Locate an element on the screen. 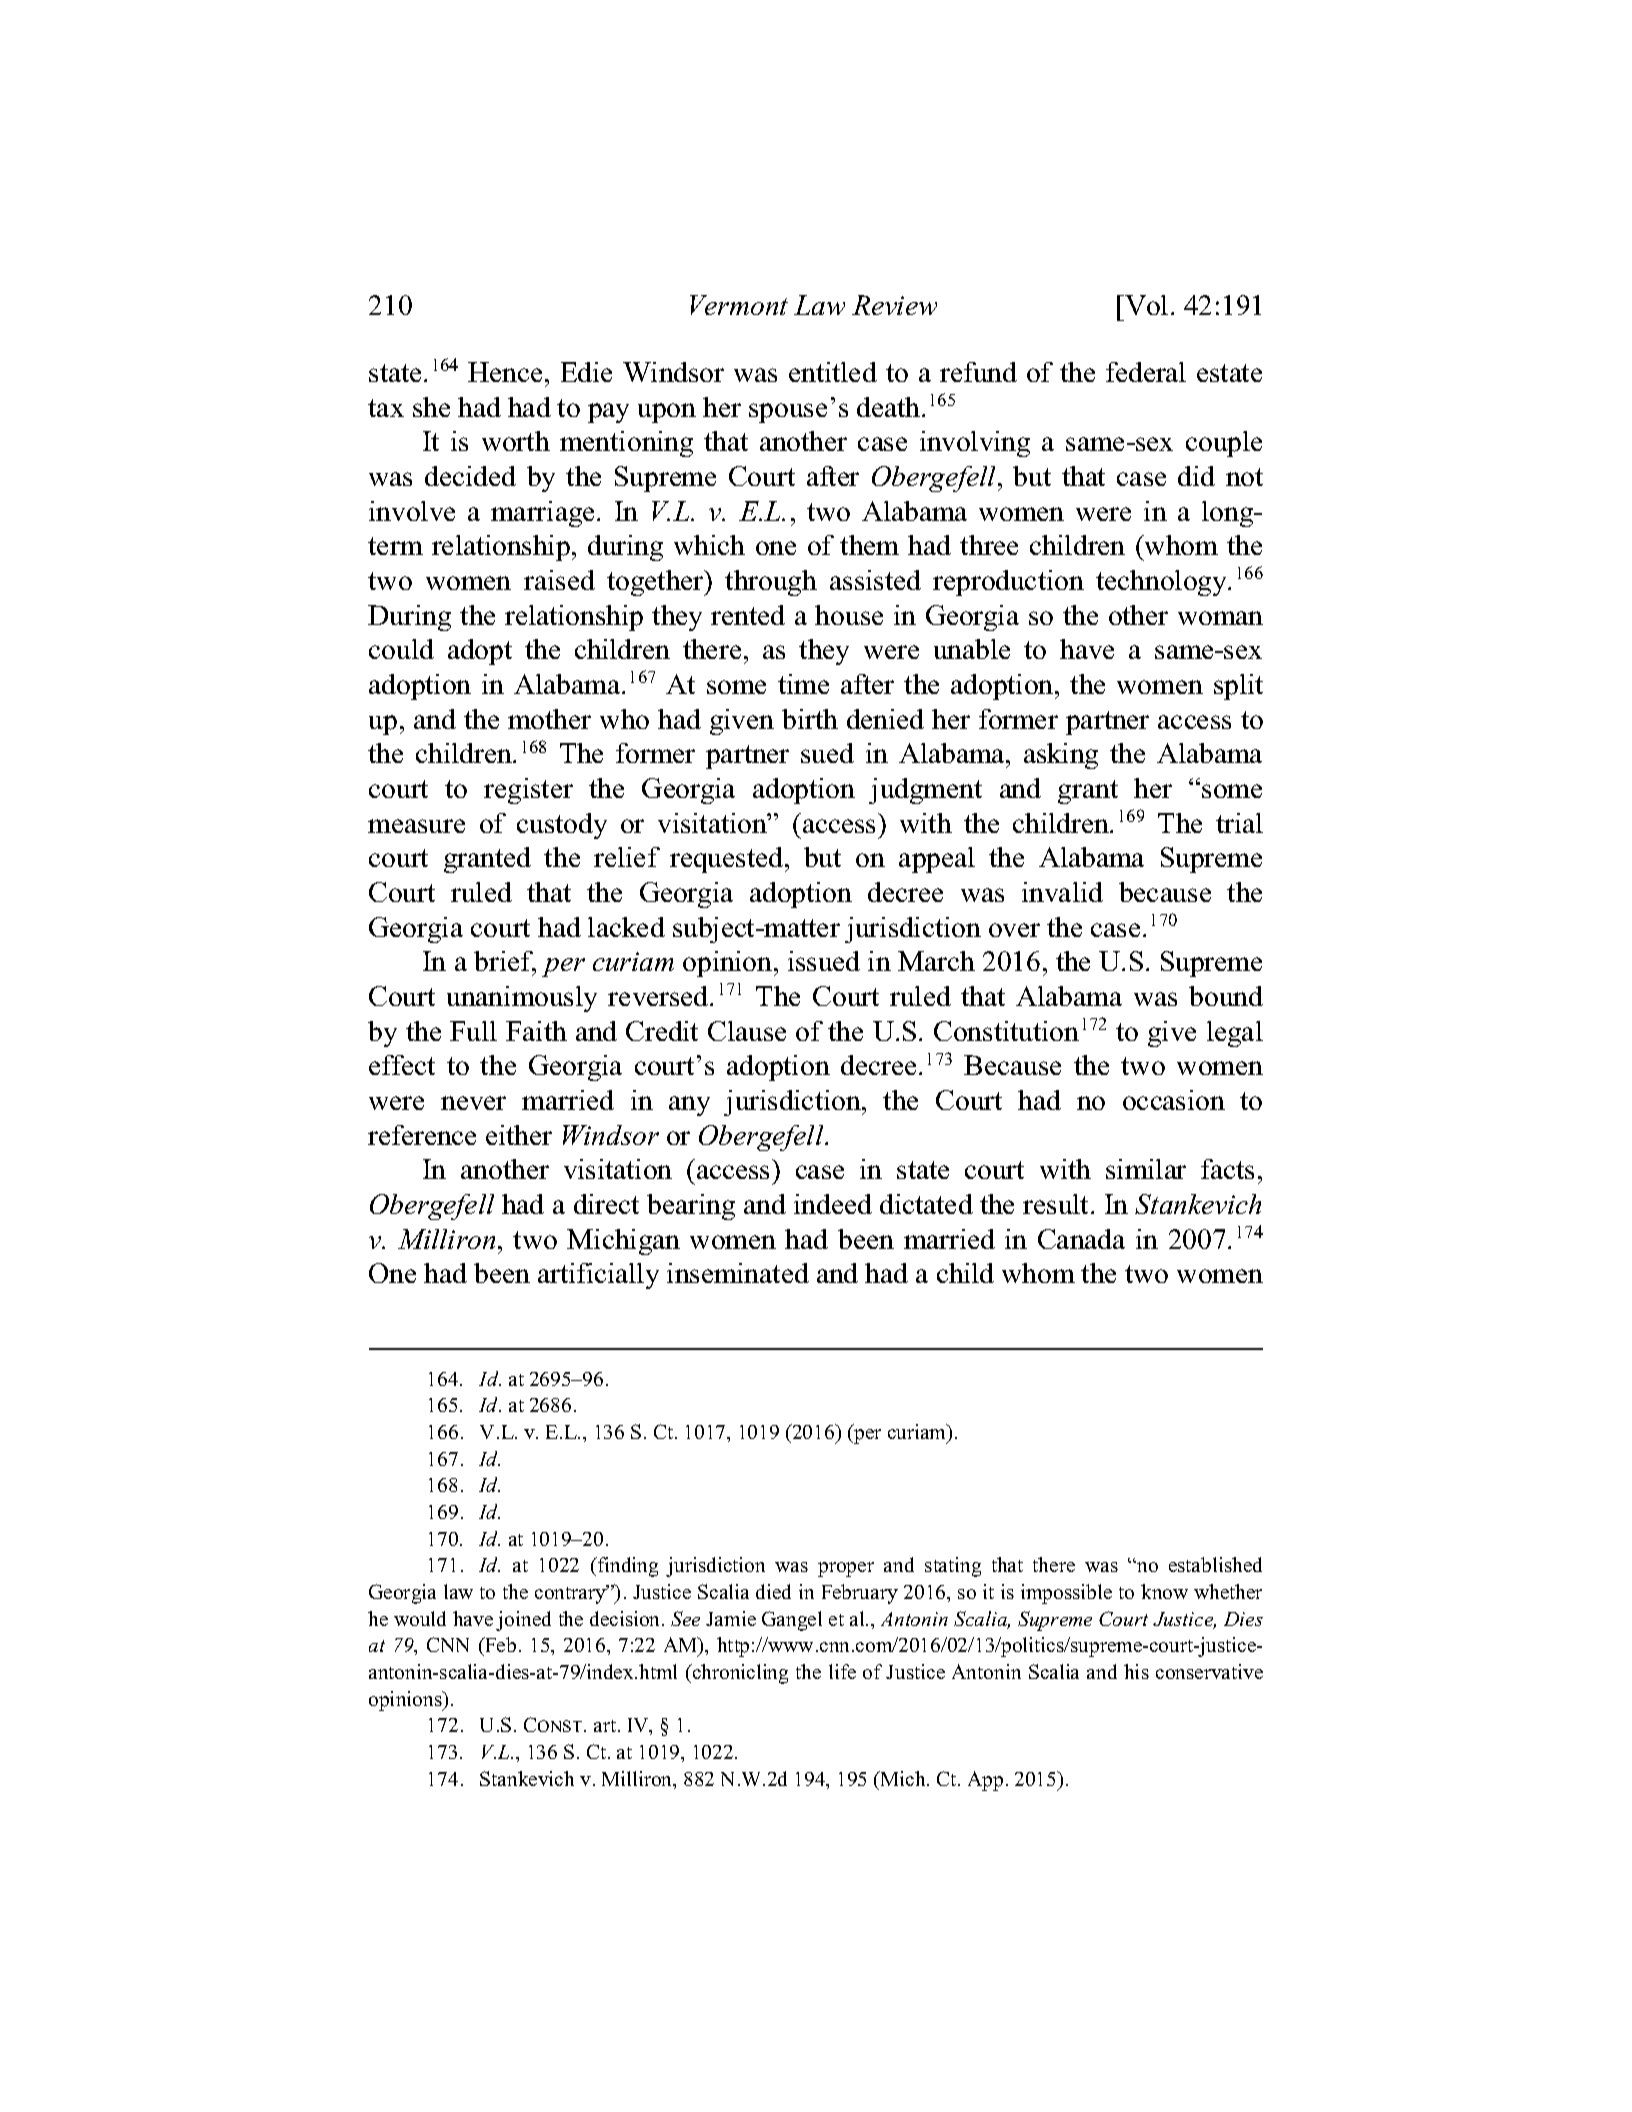 The height and width of the screenshot is (2112, 1632). entitled is located at coordinates (833, 372).
